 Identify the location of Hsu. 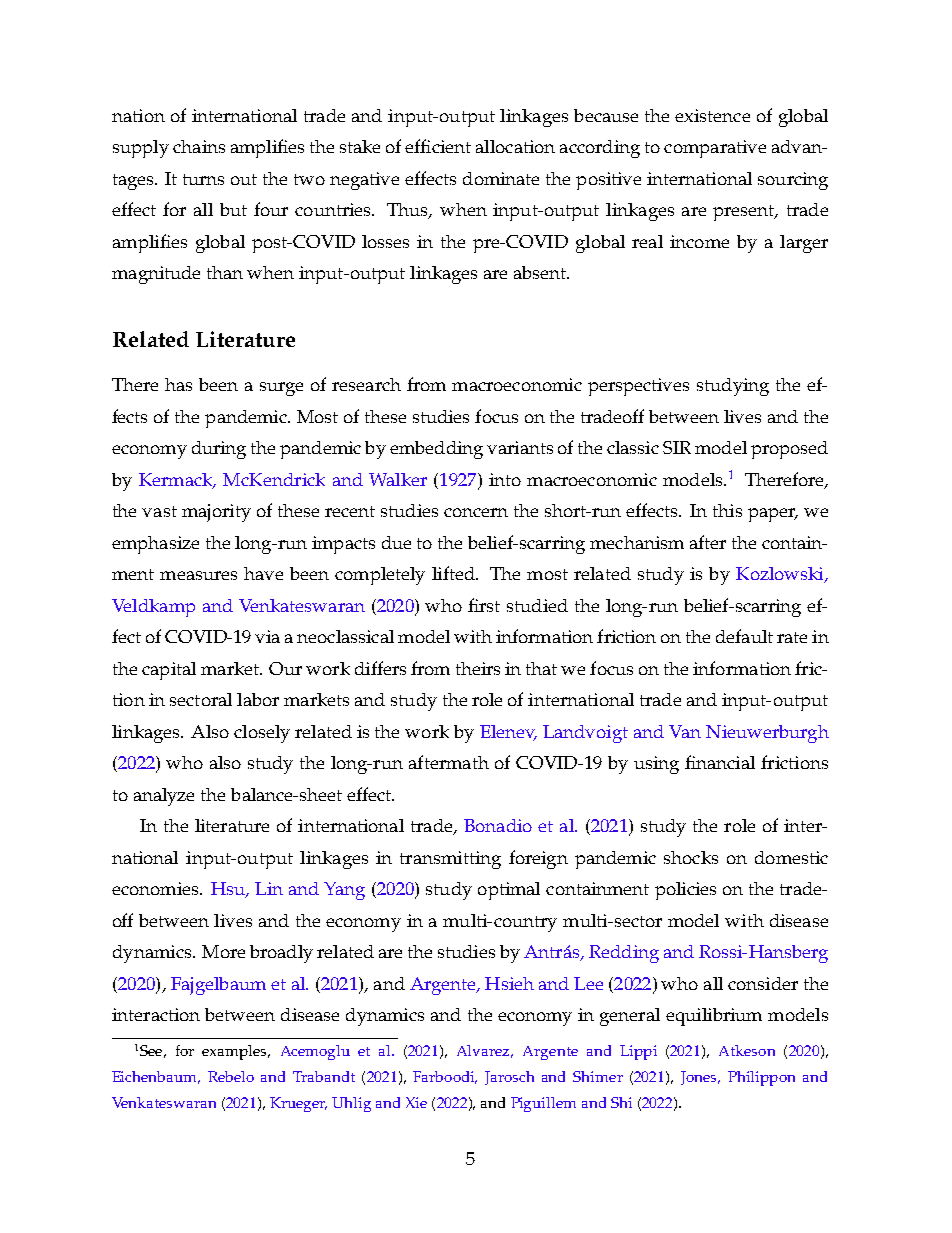
(229, 890).
